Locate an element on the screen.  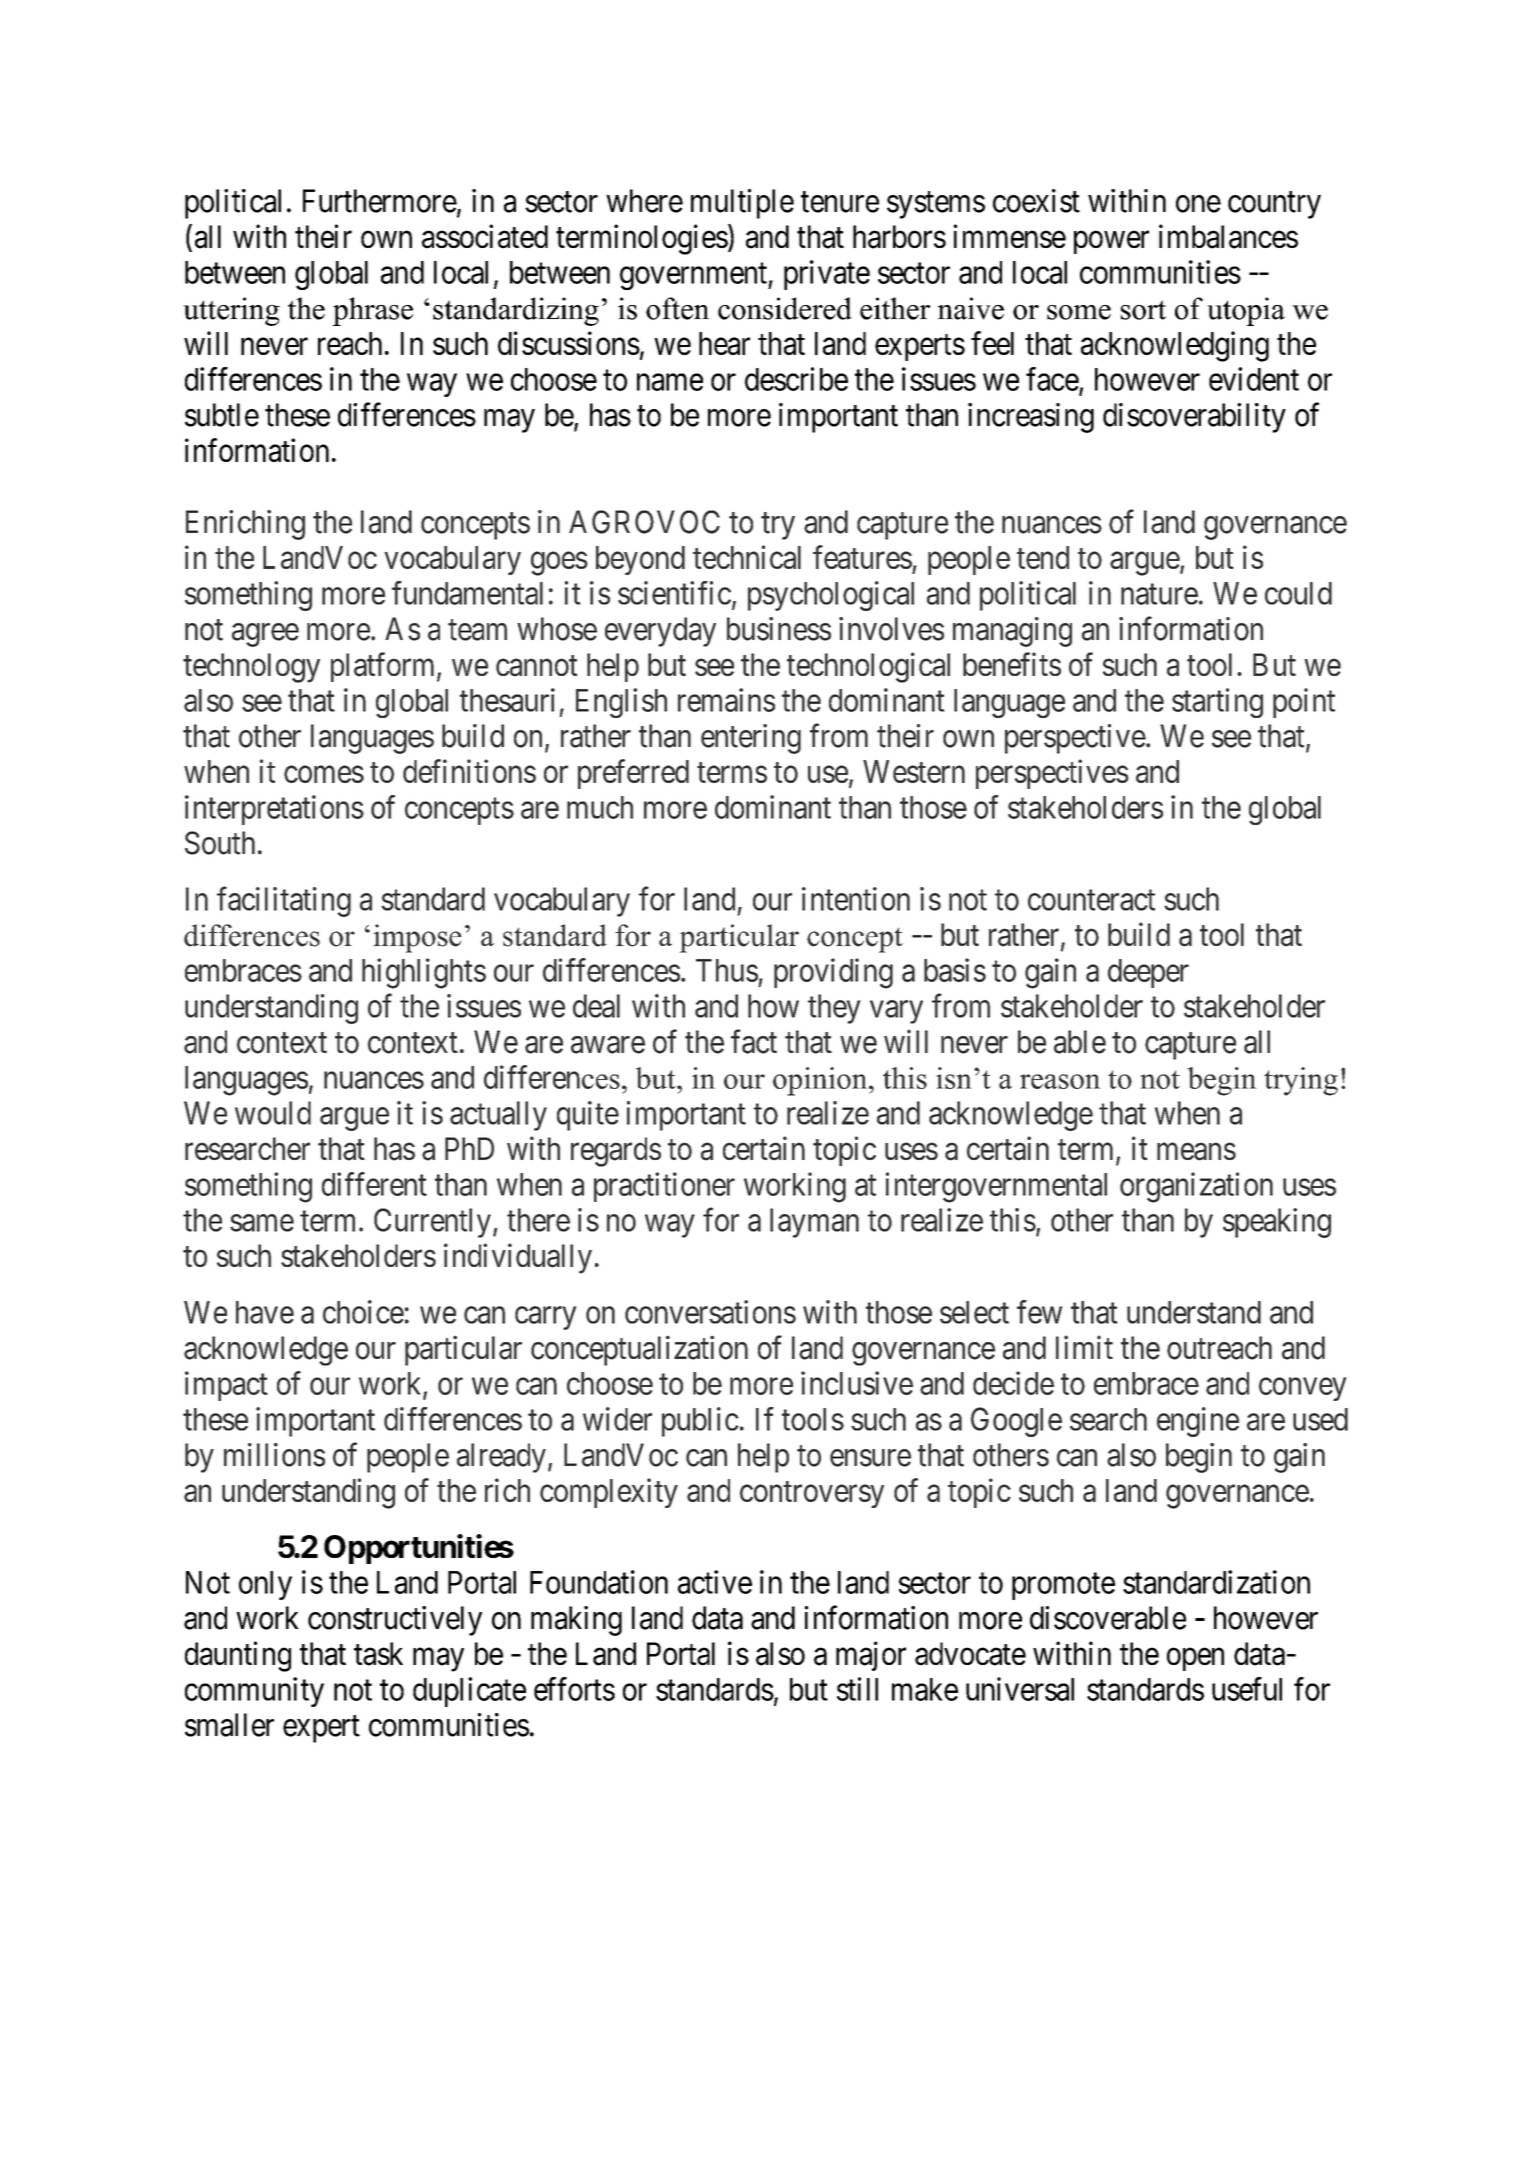
starting is located at coordinates (1217, 703).
